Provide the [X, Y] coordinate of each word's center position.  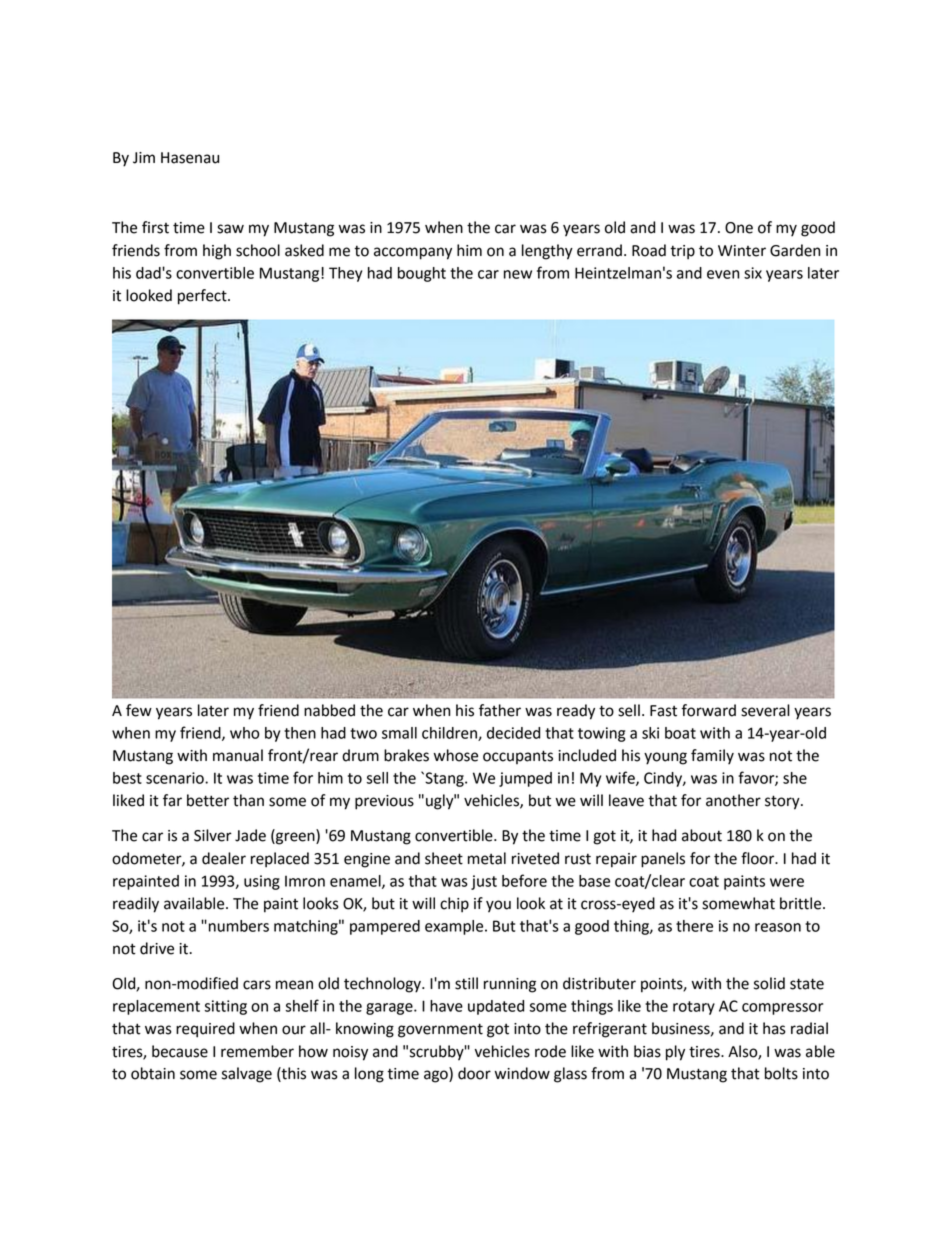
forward [708, 710]
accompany [413, 253]
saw [230, 229]
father [500, 710]
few [139, 710]
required [205, 1030]
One [739, 228]
